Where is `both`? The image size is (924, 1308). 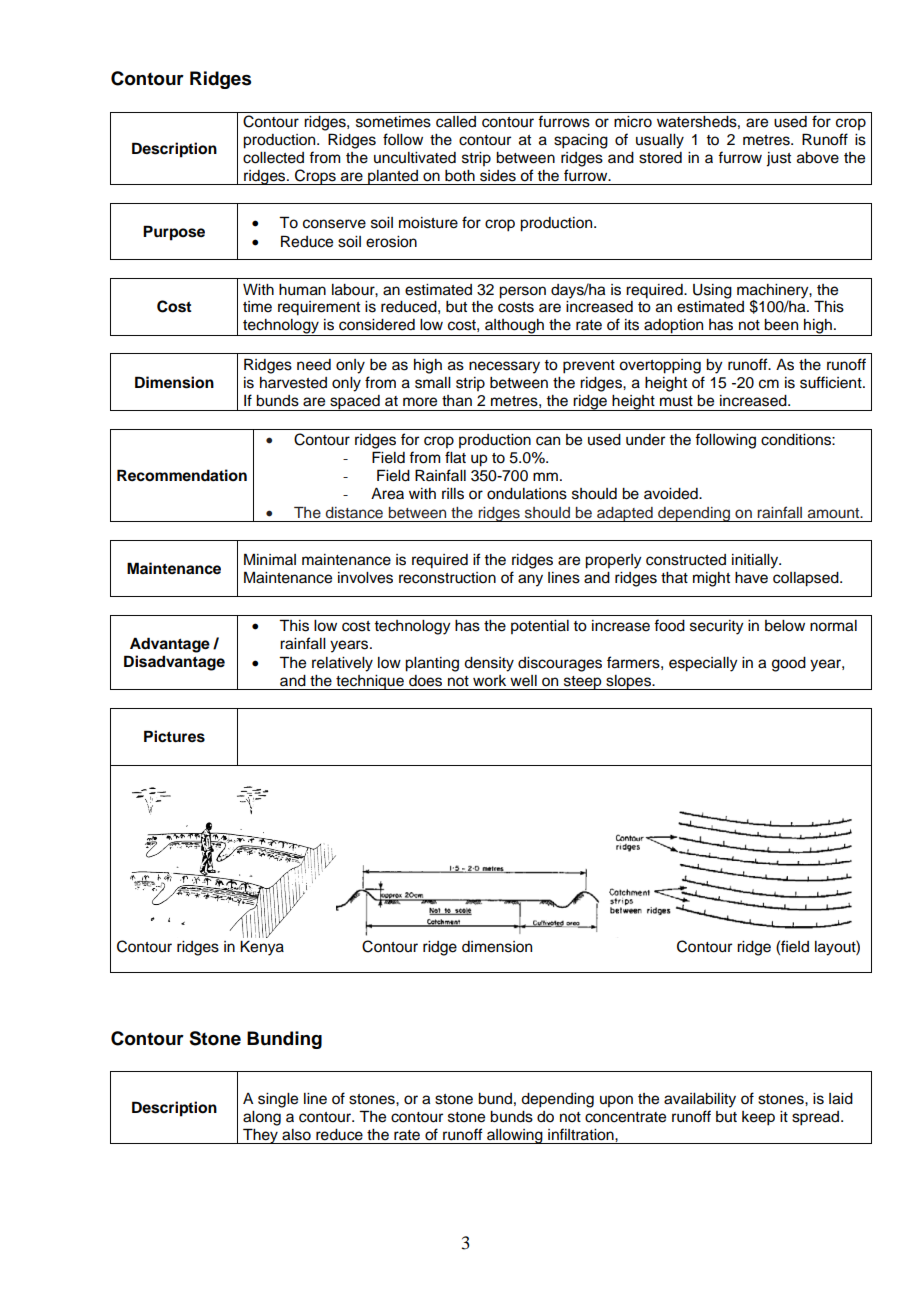
both is located at coordinates (460, 176).
